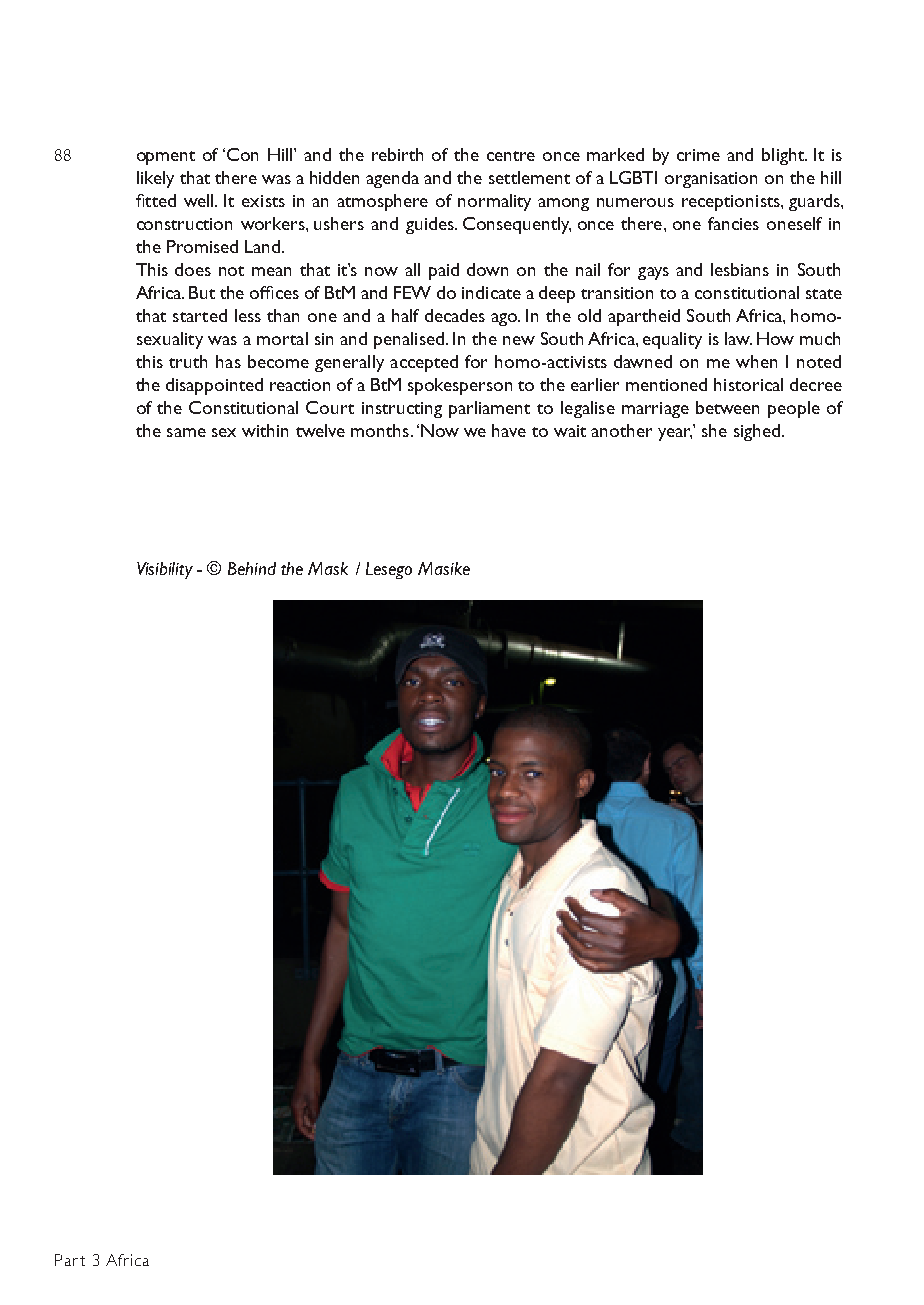  I want to click on within, so click(265, 430).
